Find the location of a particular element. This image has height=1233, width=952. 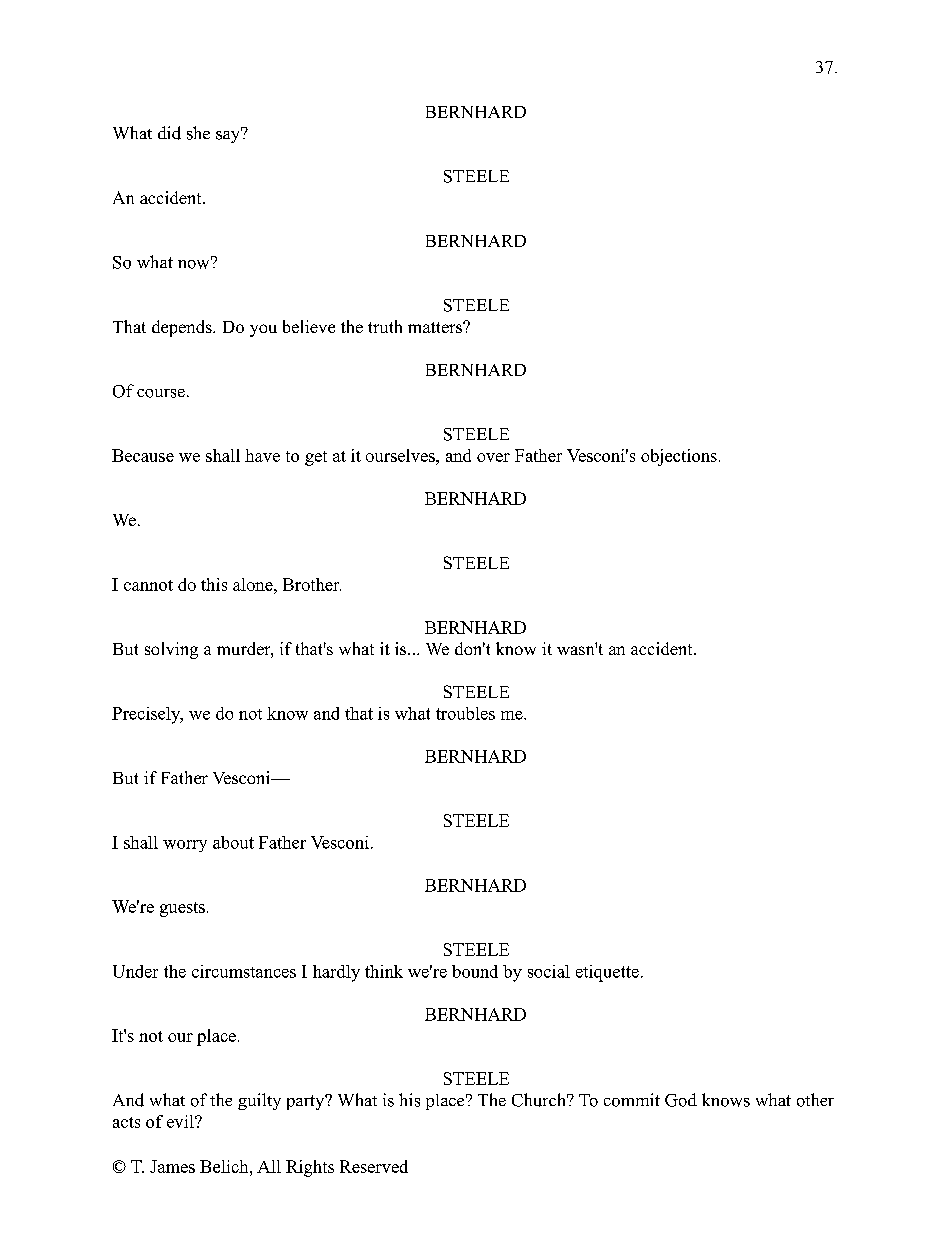

troubles is located at coordinates (465, 713).
